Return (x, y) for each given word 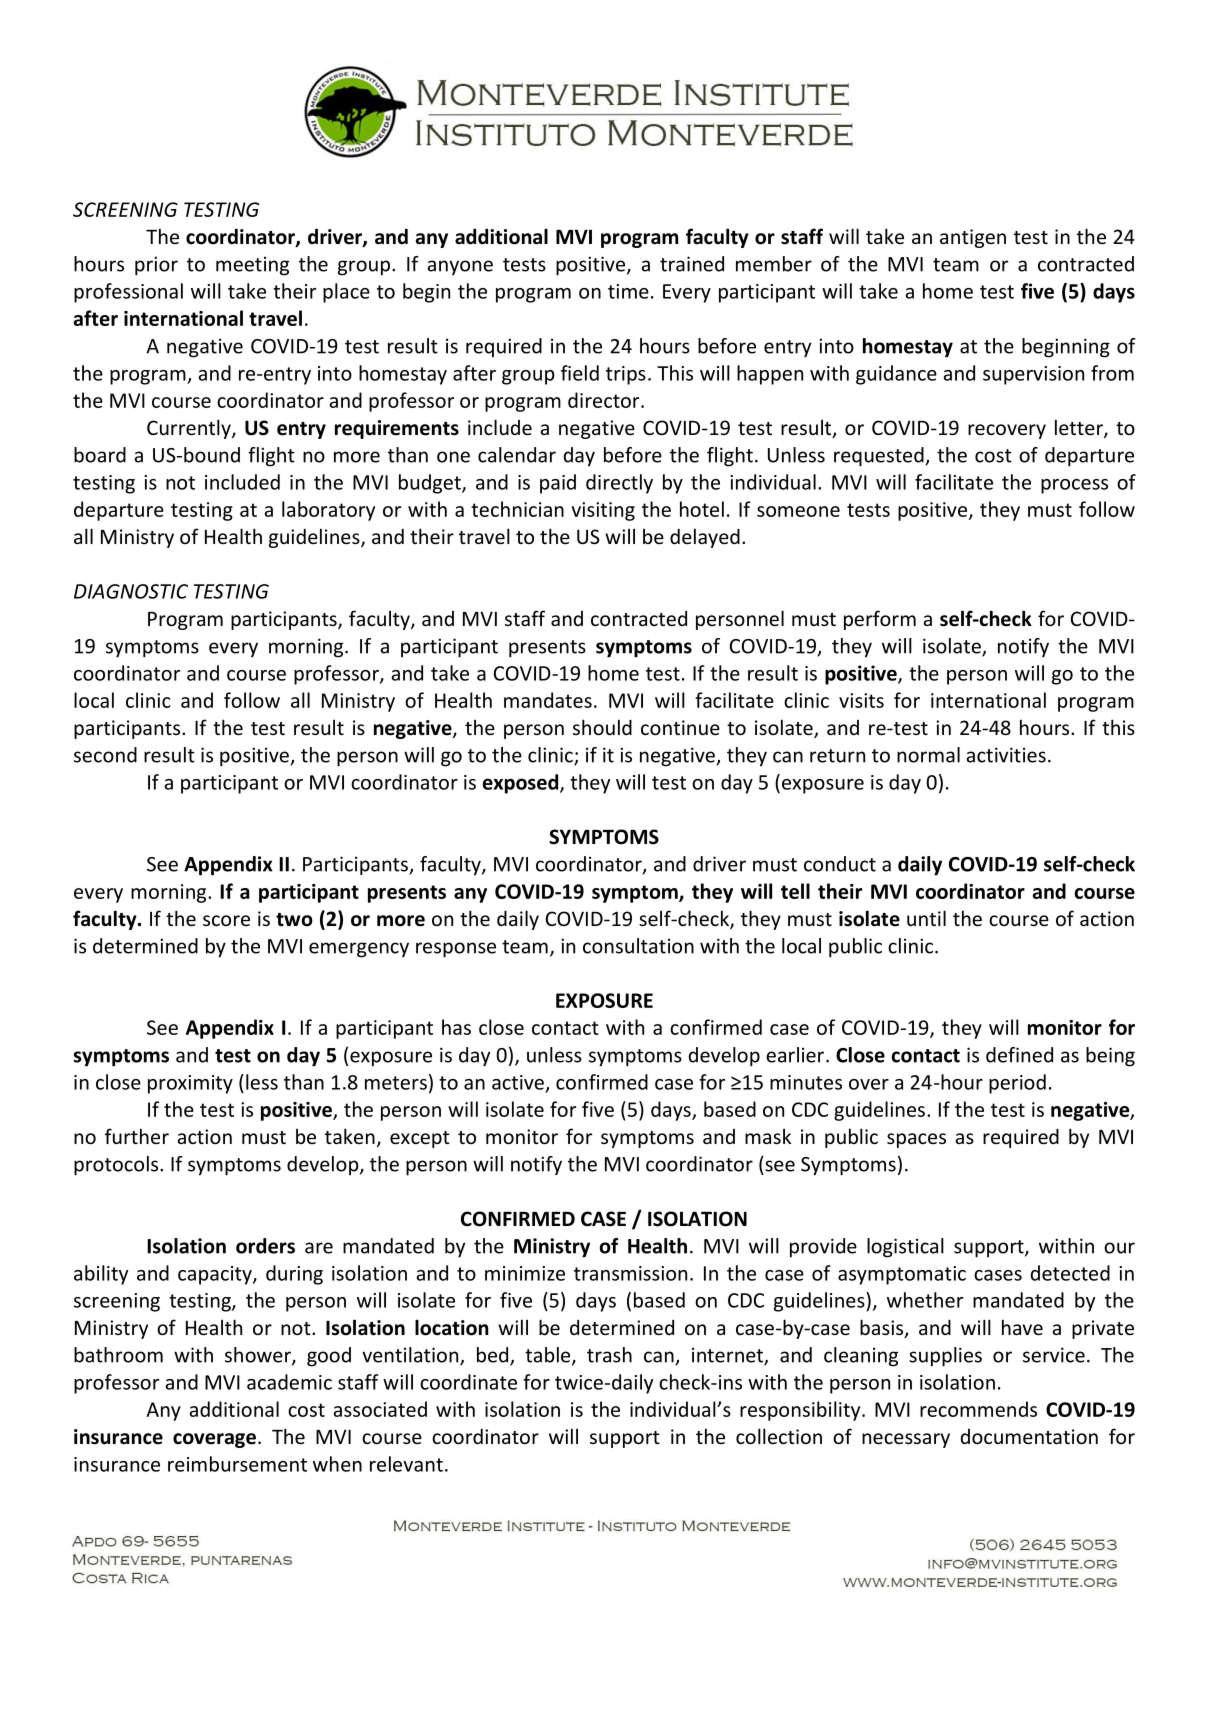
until (926, 918)
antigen (973, 238)
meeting (252, 266)
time (628, 291)
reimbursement (237, 1464)
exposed (522, 784)
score (226, 920)
